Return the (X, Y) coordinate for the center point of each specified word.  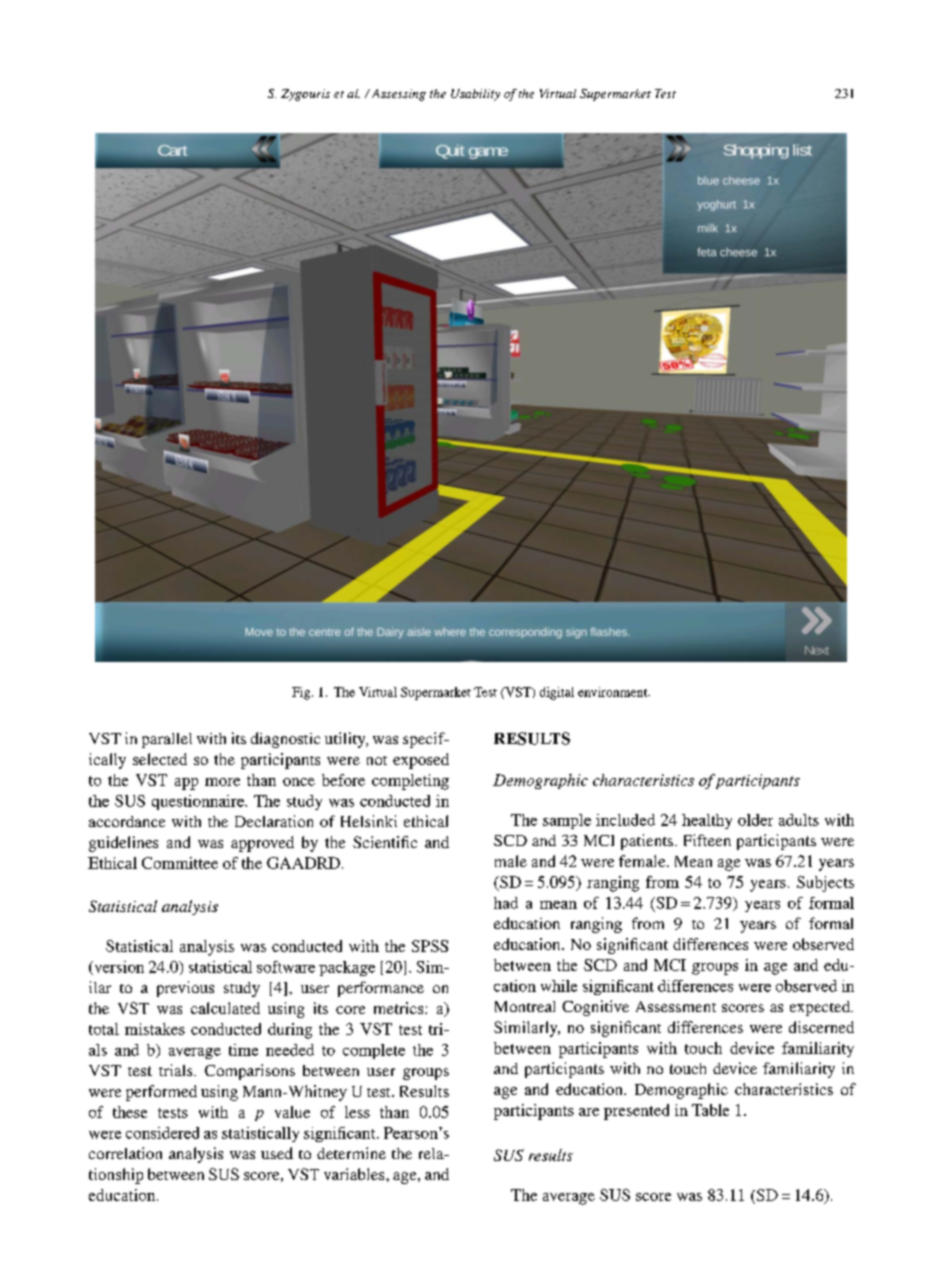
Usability (475, 95)
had (506, 903)
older (755, 820)
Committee (180, 863)
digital (557, 693)
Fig (302, 693)
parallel (167, 740)
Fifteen (707, 840)
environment (614, 692)
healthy (707, 821)
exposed (421, 761)
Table (710, 1110)
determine (351, 1153)
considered (162, 1133)
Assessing (397, 95)
